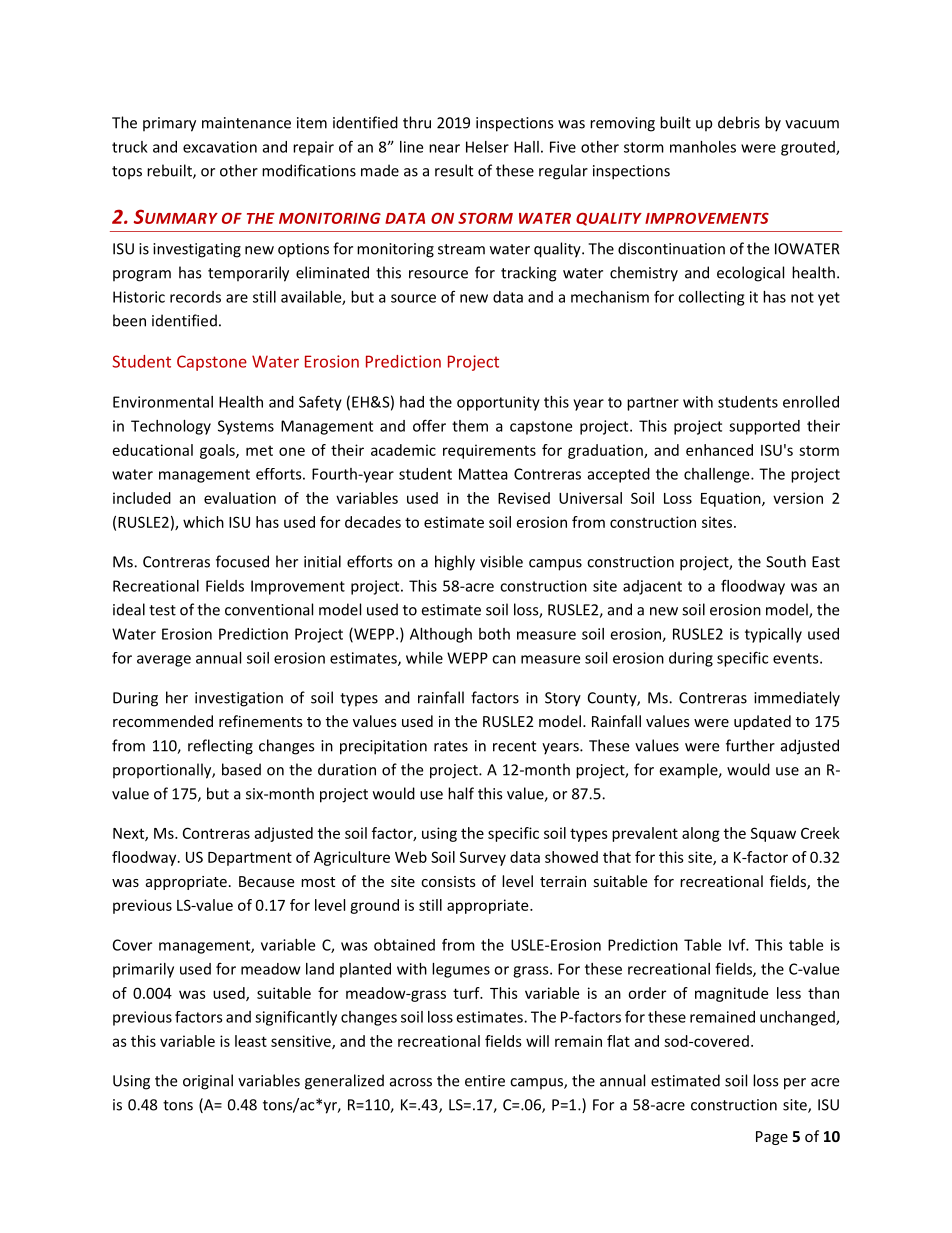  I want to click on Department, so click(250, 859).
